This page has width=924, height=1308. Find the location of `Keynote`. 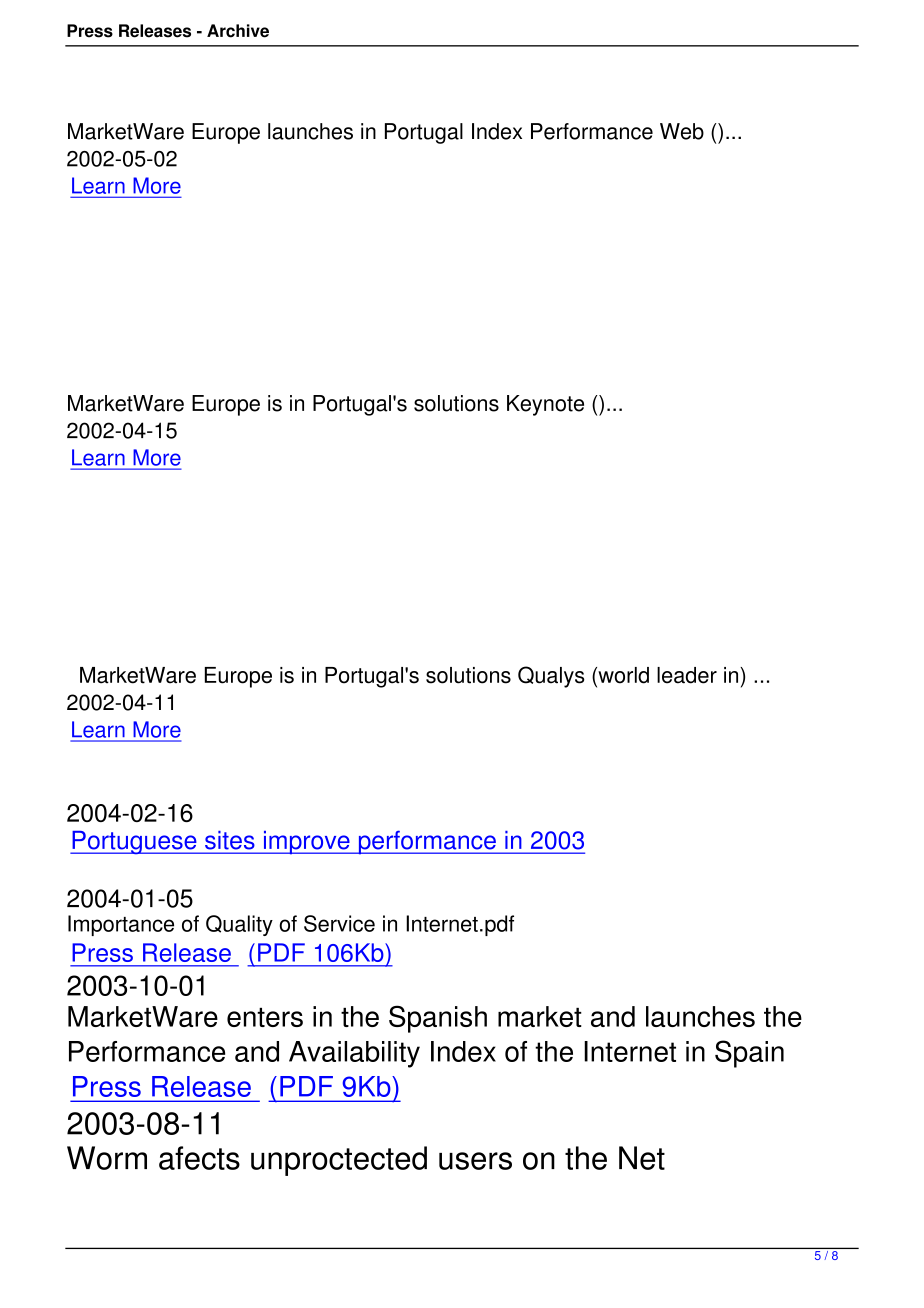

Keynote is located at coordinates (545, 405).
